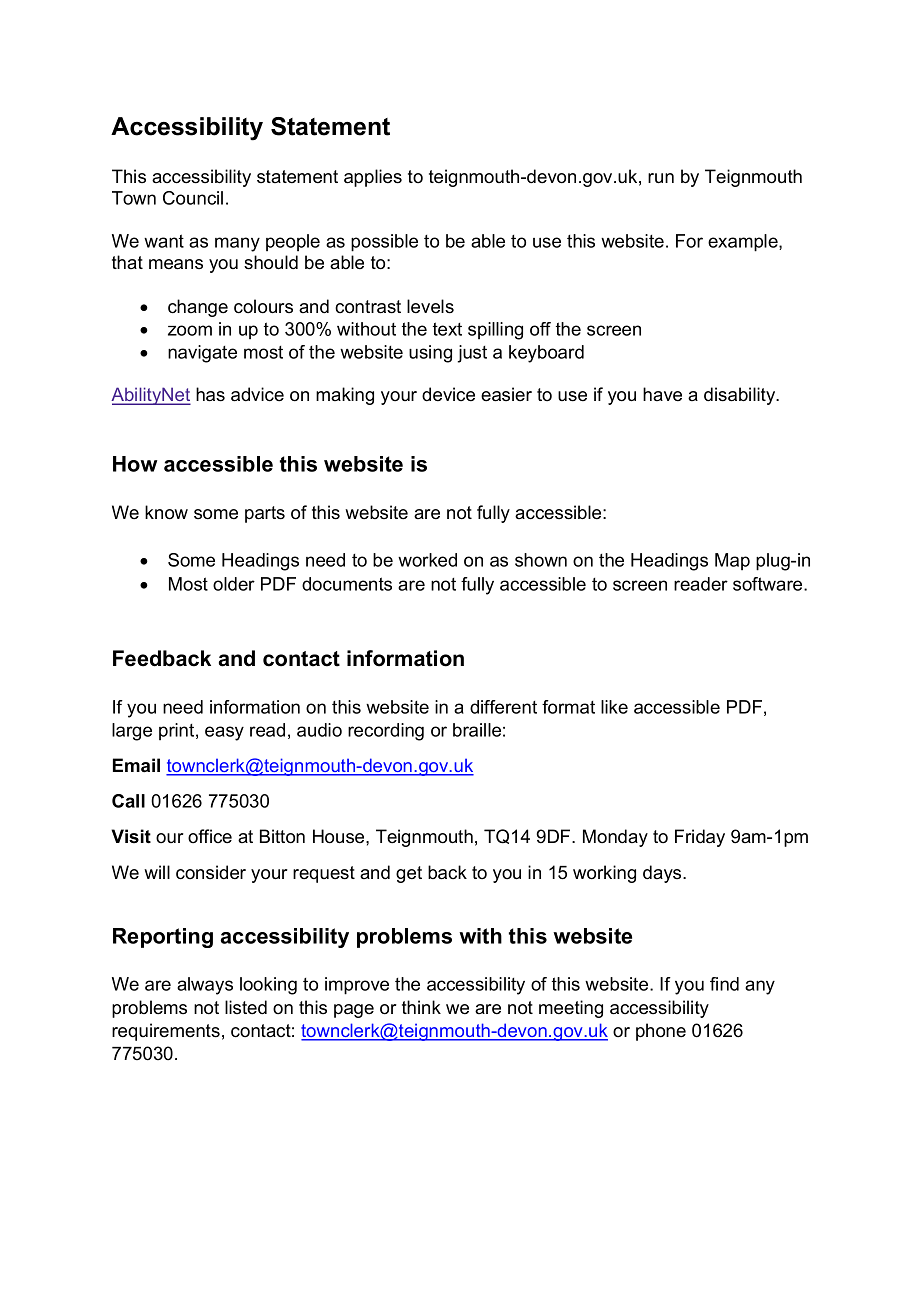 Image resolution: width=924 pixels, height=1308 pixels. Describe the element at coordinates (193, 198) in the screenshot. I see `Council` at that location.
